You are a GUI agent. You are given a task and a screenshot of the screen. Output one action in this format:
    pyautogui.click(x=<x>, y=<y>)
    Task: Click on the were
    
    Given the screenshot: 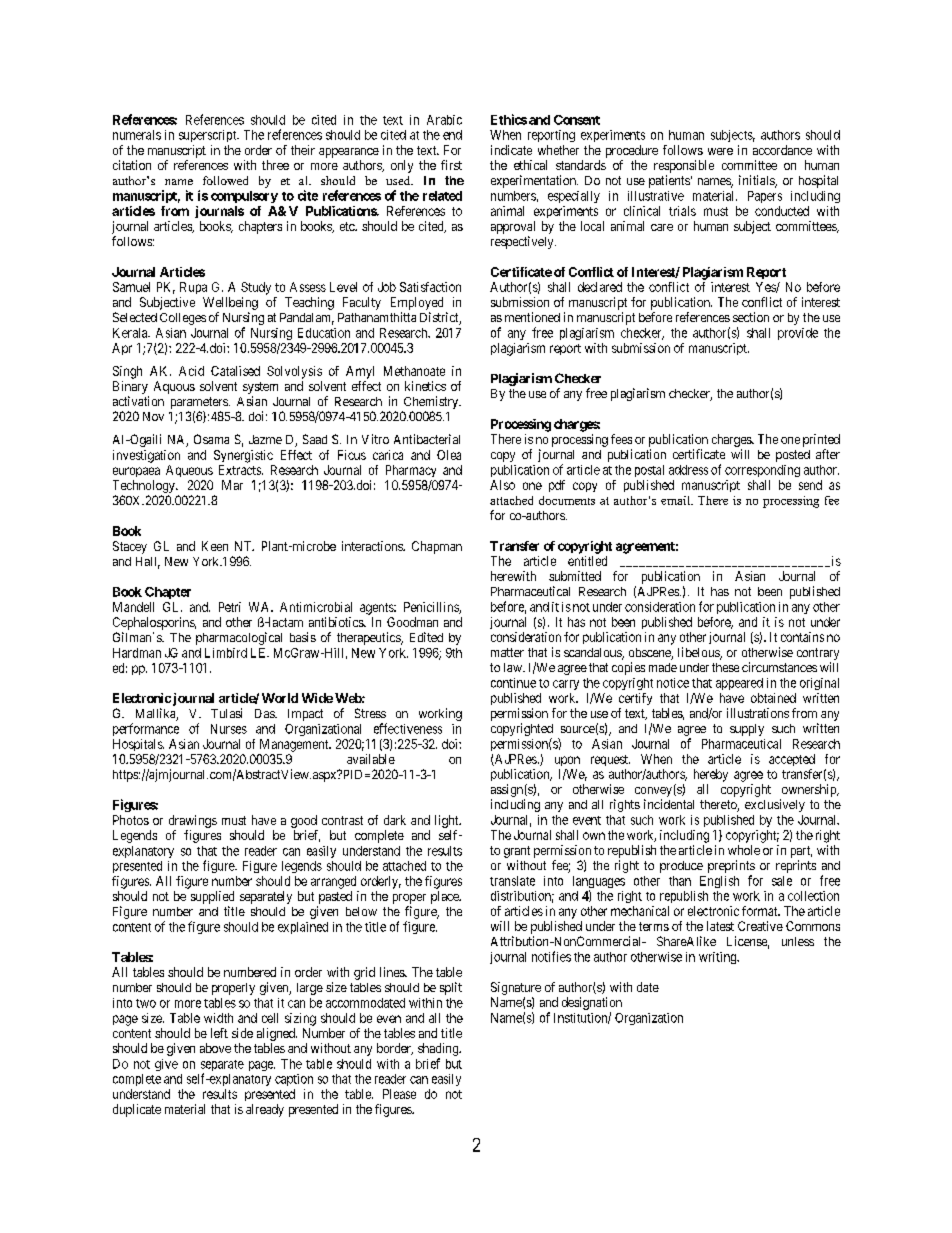 What is the action you would take?
    pyautogui.click(x=720, y=151)
